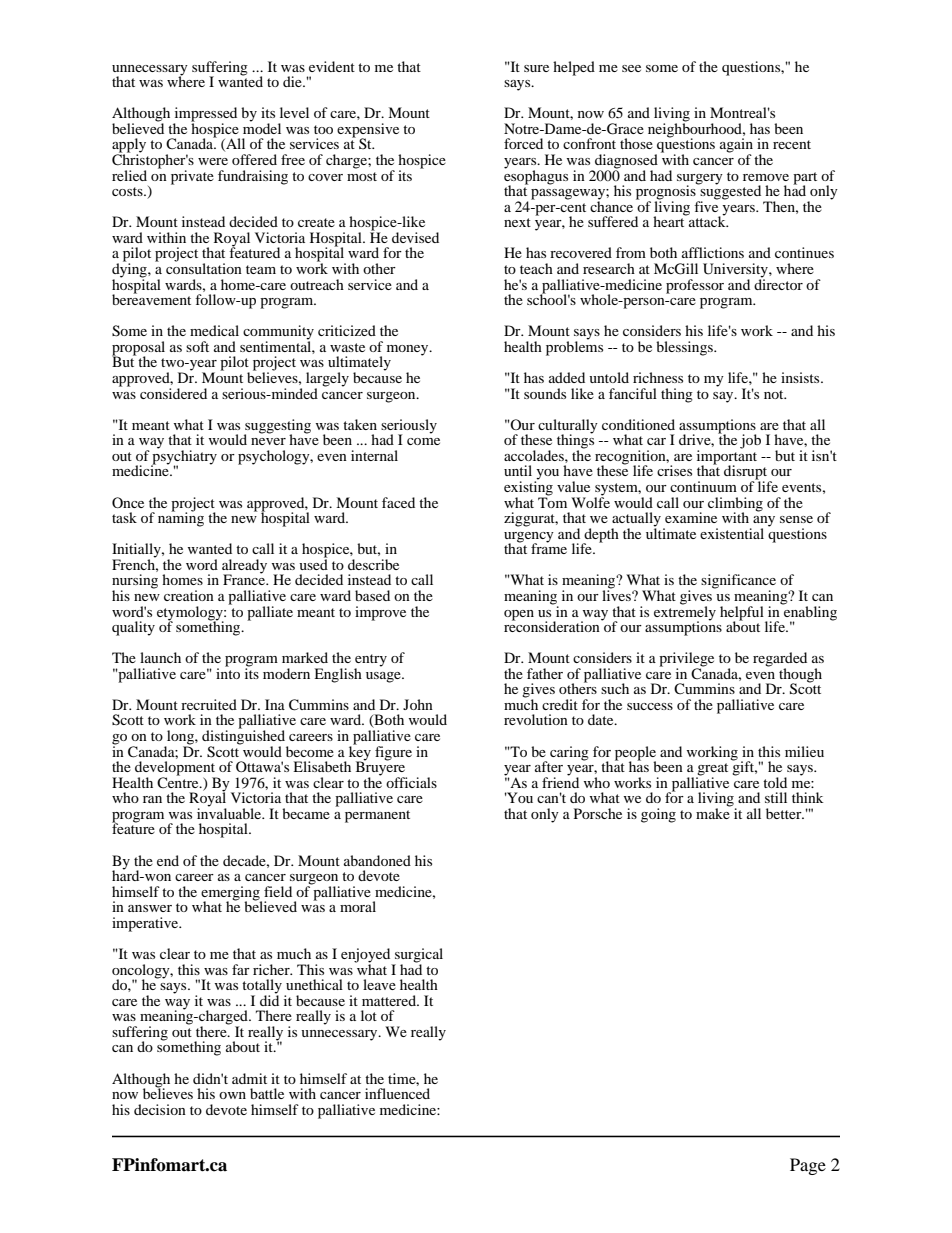 Image resolution: width=952 pixels, height=1233 pixels. Describe the element at coordinates (743, 614) in the page. I see `helpful` at that location.
